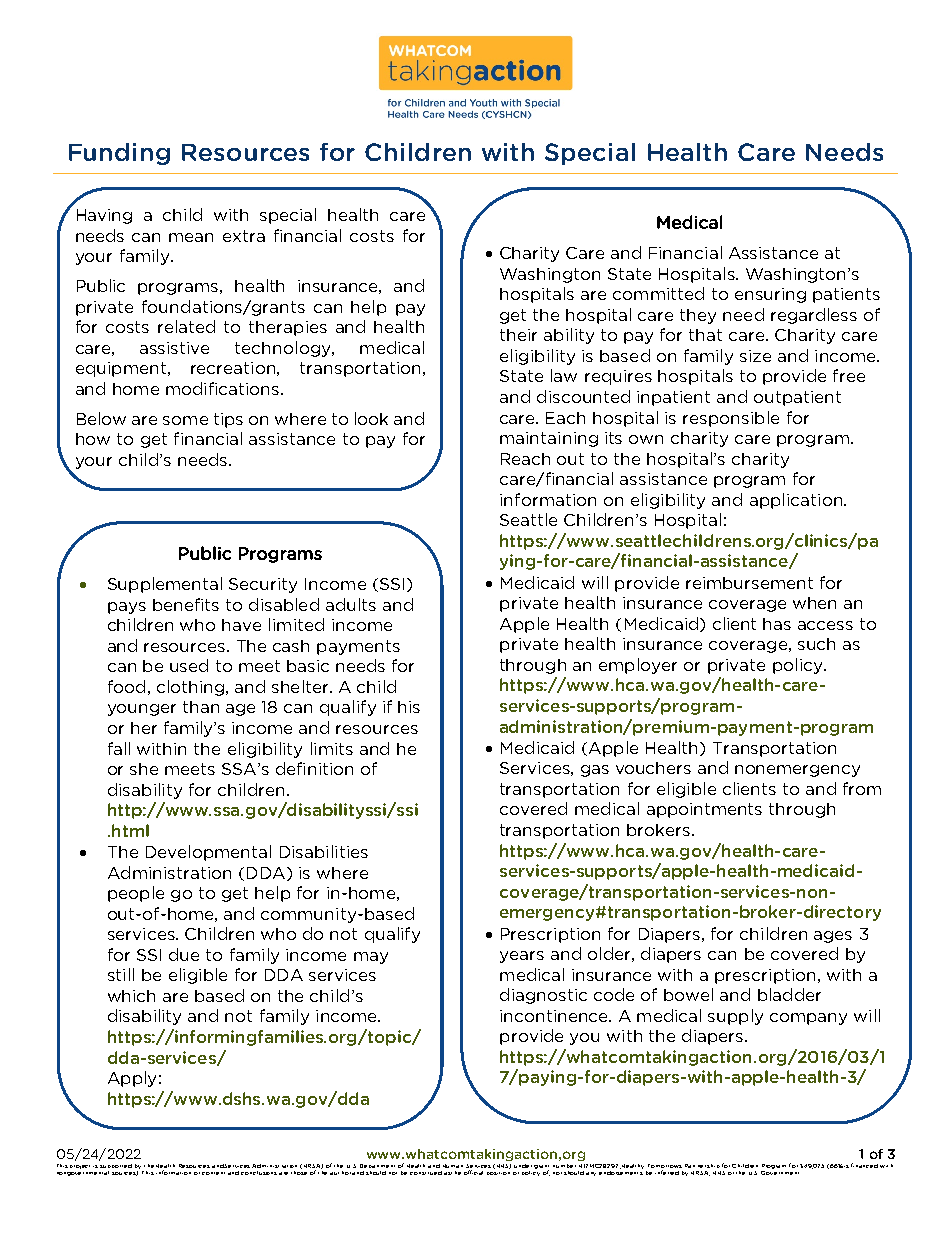 This image has height=1233, width=952. I want to click on Funding, so click(119, 154).
